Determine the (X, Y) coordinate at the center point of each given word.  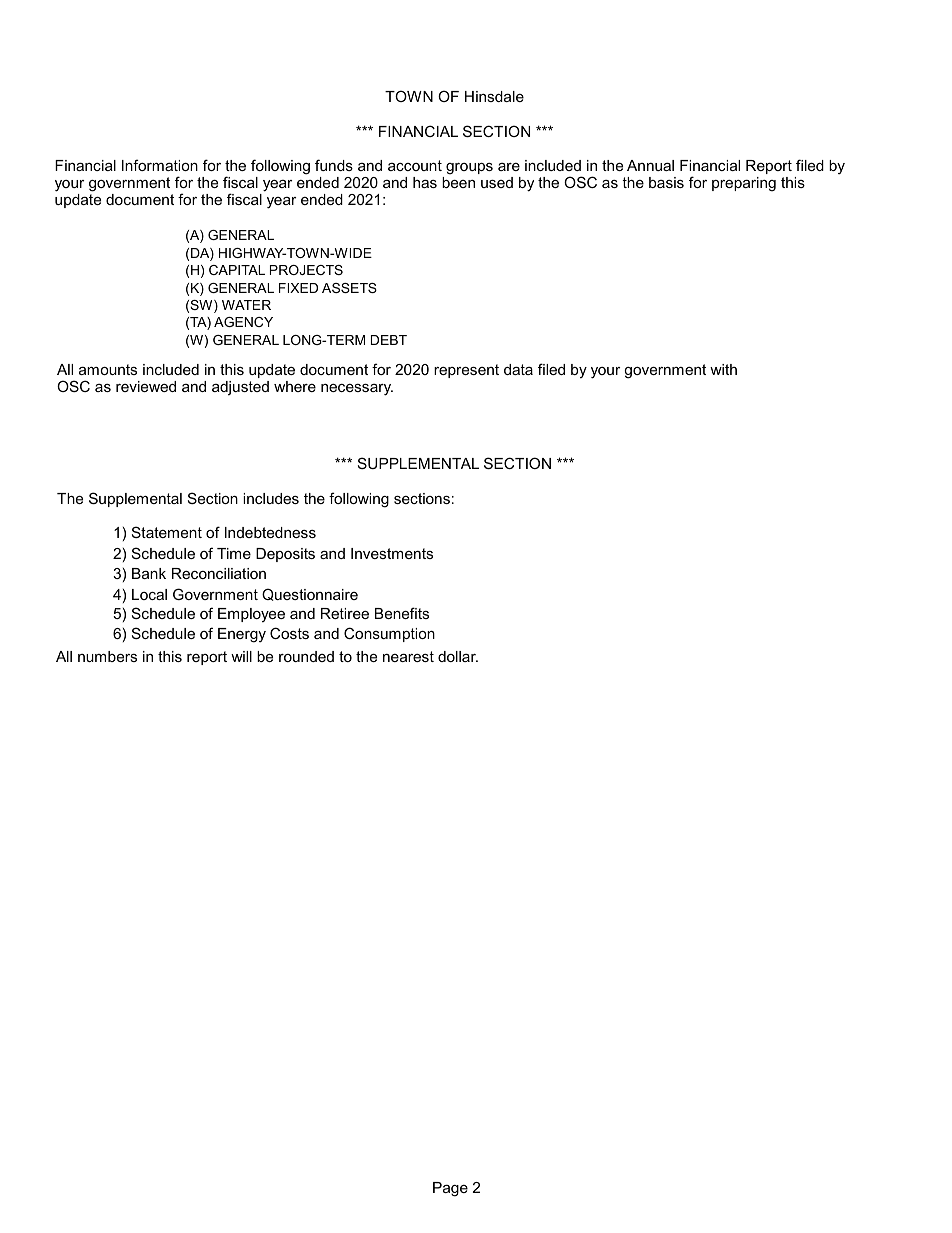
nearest (408, 656)
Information (160, 165)
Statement (167, 532)
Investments (392, 553)
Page (450, 1189)
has (425, 182)
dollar (458, 656)
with (723, 369)
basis (666, 182)
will (241, 656)
